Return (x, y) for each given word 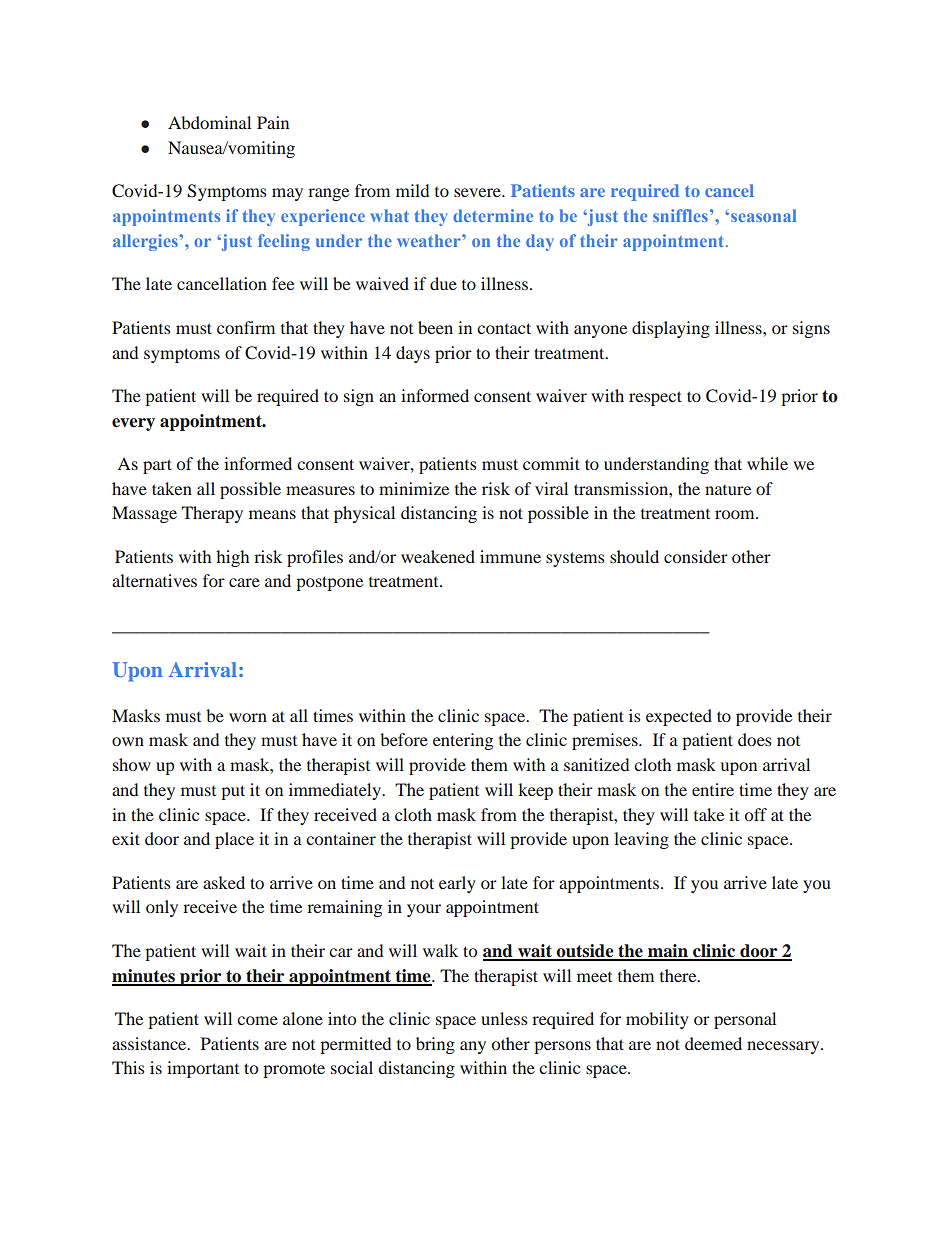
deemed (713, 1043)
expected (679, 717)
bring (435, 1045)
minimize (414, 488)
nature (728, 490)
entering (463, 741)
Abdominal (209, 122)
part (157, 466)
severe (478, 192)
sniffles (680, 215)
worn (248, 717)
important (203, 1069)
